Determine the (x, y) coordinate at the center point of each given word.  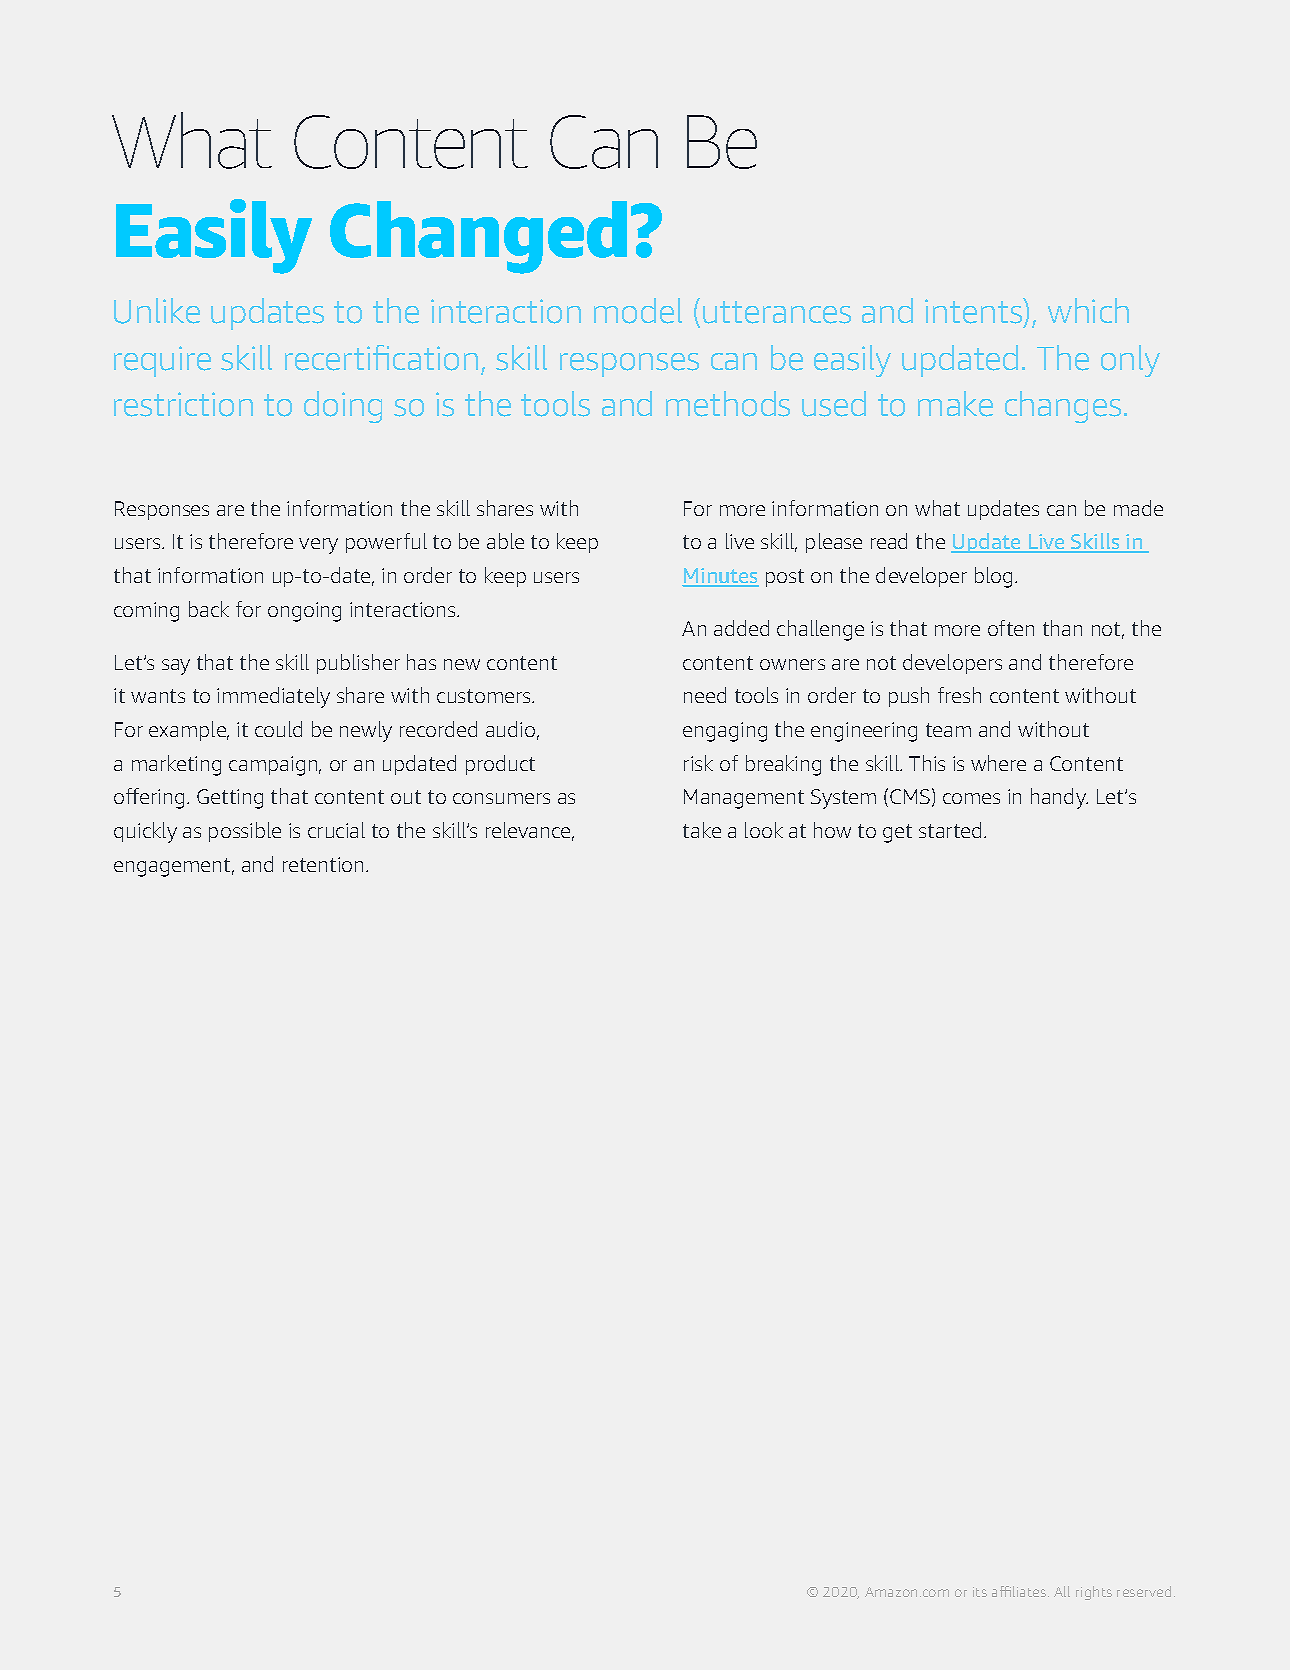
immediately (273, 697)
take (702, 830)
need (705, 695)
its (980, 1592)
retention (325, 864)
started (952, 830)
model (638, 311)
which (1088, 310)
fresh (959, 695)
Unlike (157, 311)
